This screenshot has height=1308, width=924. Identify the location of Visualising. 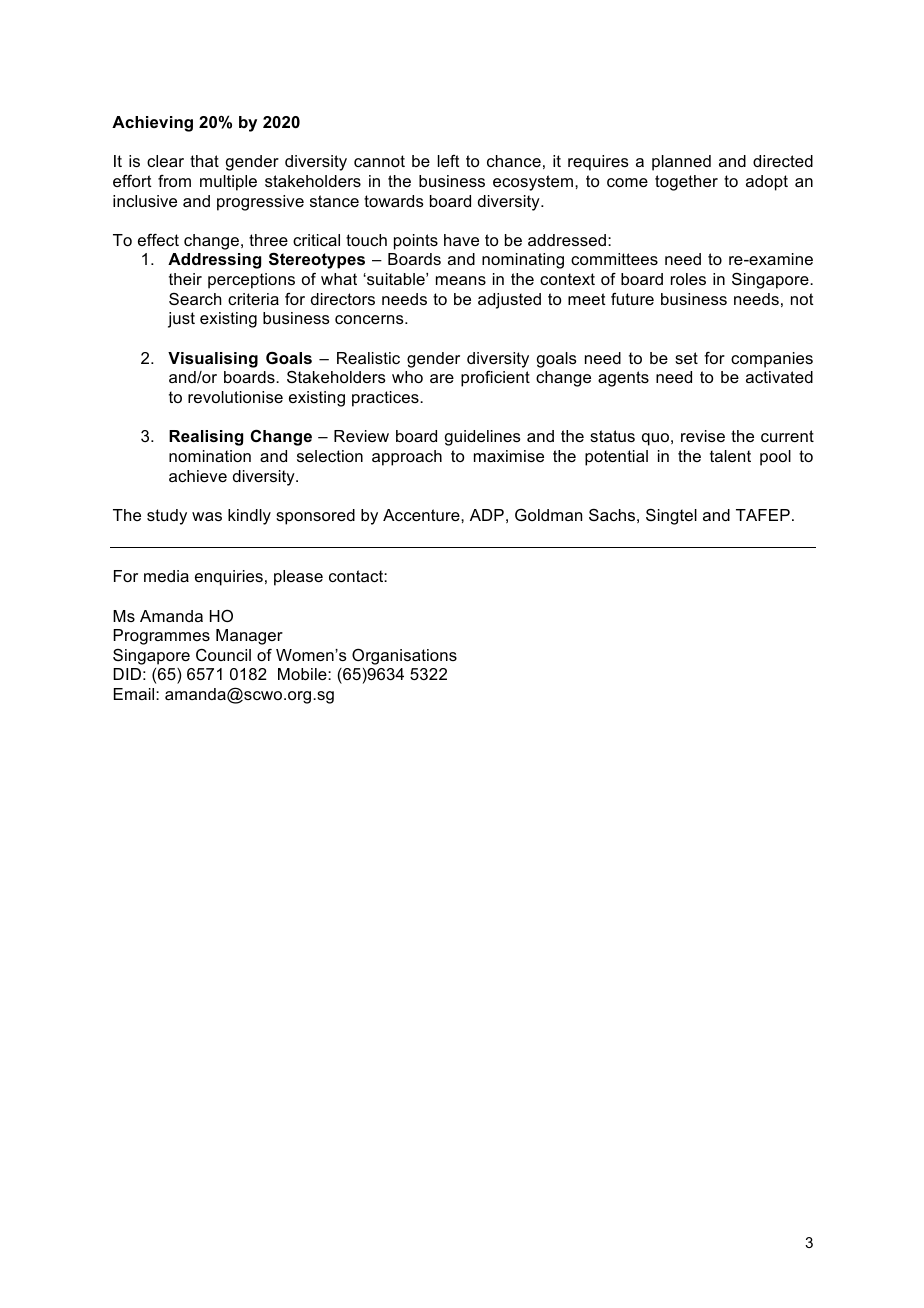
(213, 360).
